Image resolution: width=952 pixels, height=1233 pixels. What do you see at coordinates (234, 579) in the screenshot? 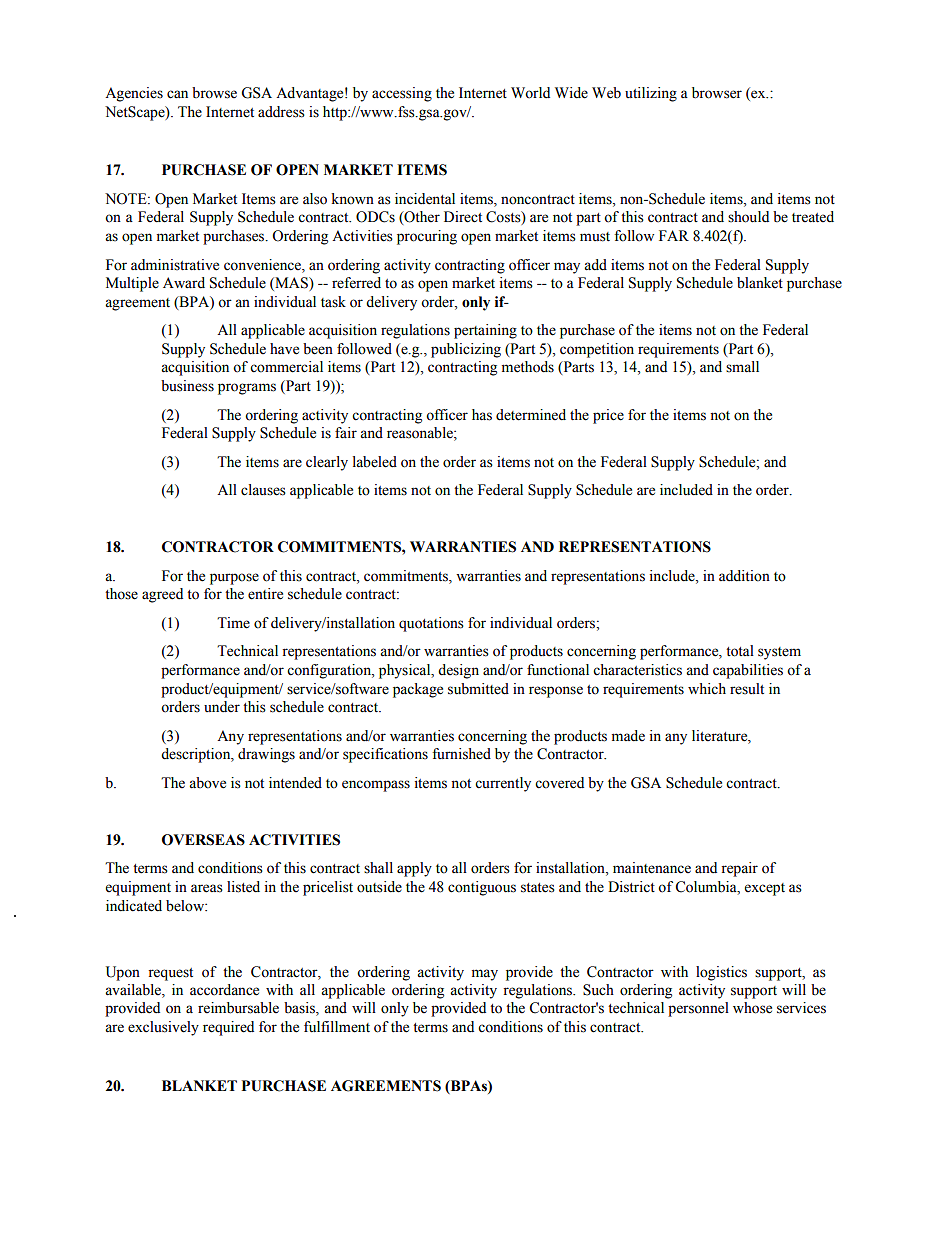
I see `purpose` at bounding box center [234, 579].
